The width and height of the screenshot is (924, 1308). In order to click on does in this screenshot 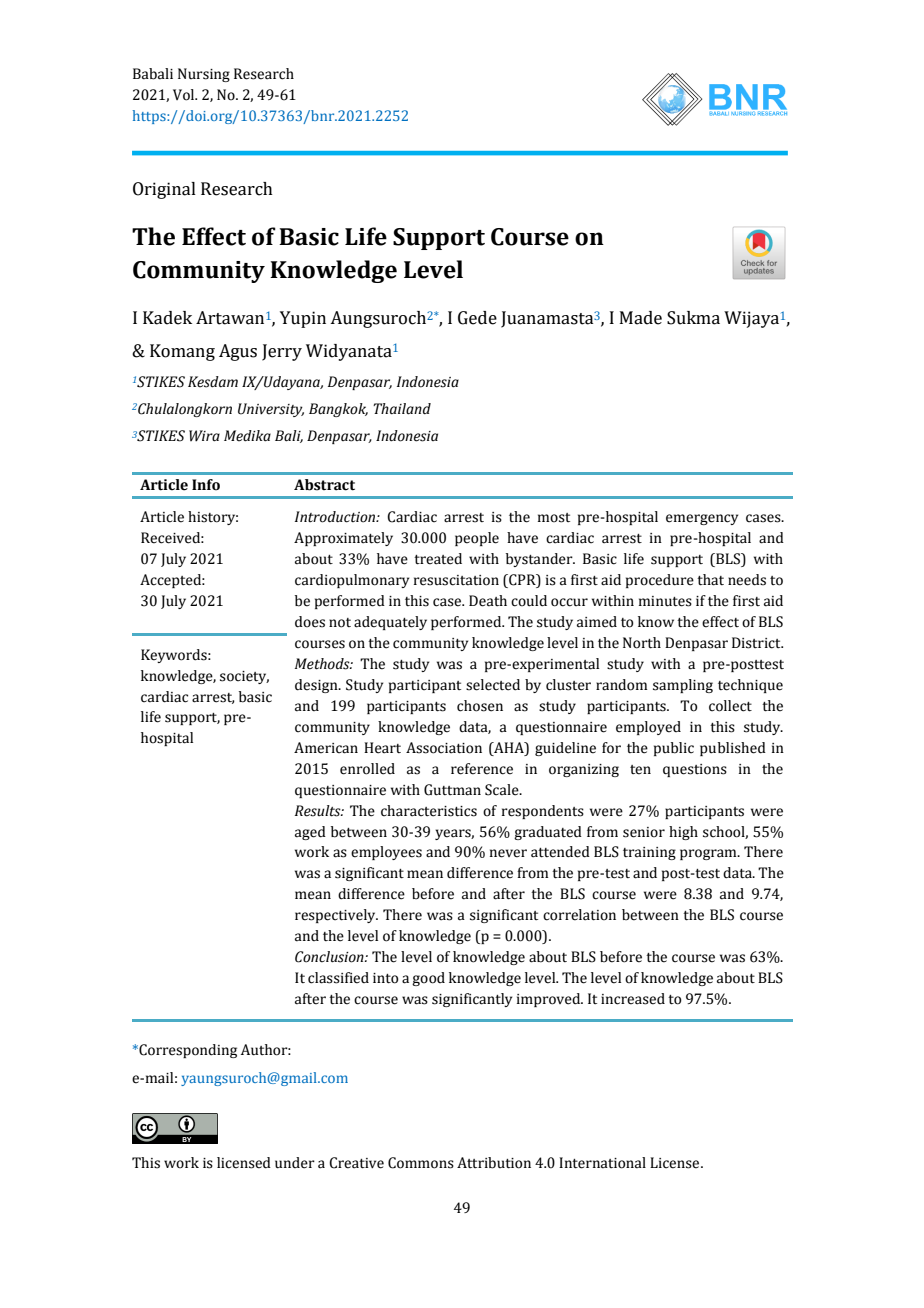, I will do `click(310, 622)`.
